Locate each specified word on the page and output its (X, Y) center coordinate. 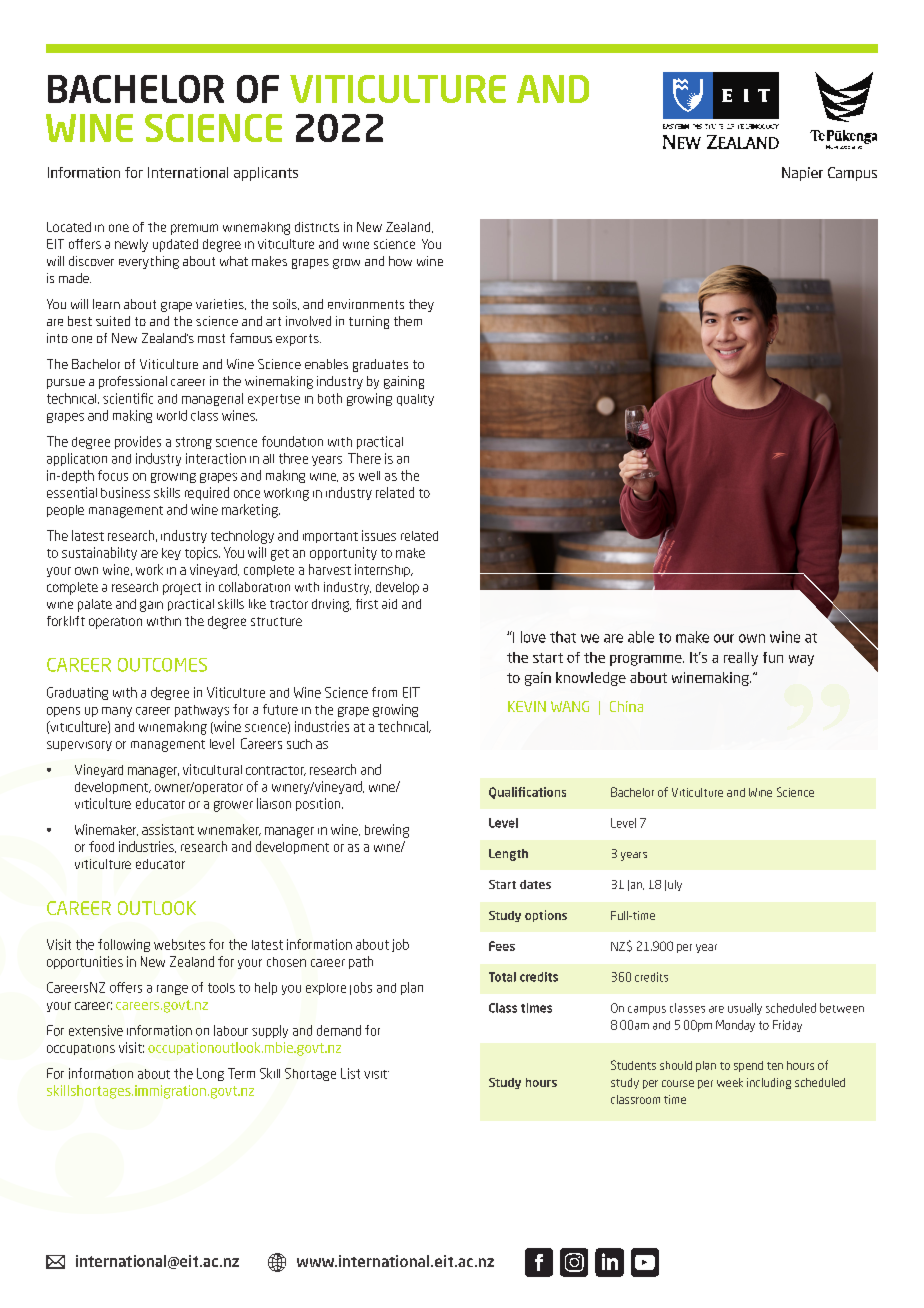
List (350, 1073)
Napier (802, 174)
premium (194, 229)
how (400, 261)
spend (748, 1066)
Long (210, 1074)
